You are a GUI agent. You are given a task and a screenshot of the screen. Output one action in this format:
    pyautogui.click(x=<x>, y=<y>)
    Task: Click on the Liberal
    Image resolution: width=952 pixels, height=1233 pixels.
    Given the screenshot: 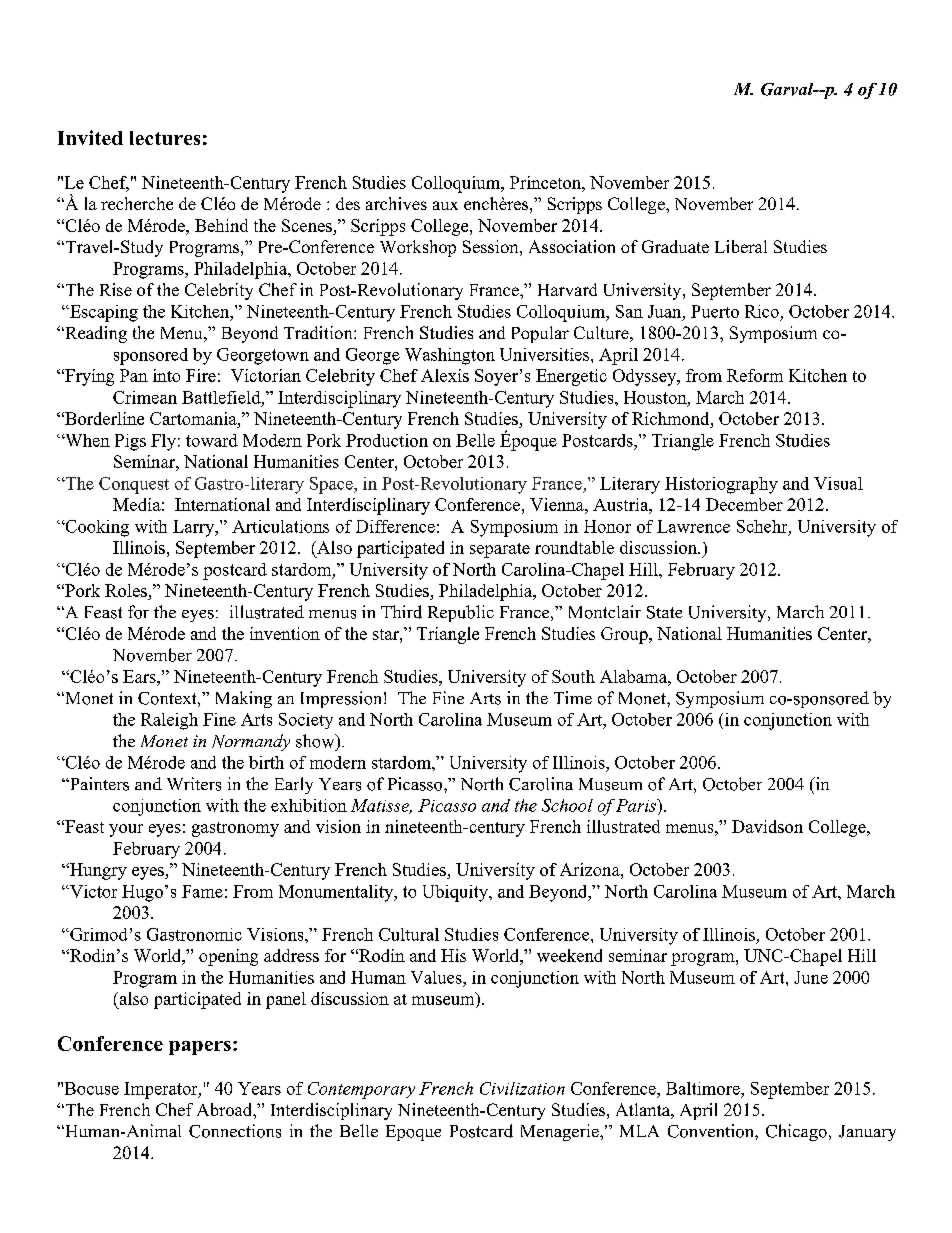 What is the action you would take?
    pyautogui.click(x=741, y=246)
